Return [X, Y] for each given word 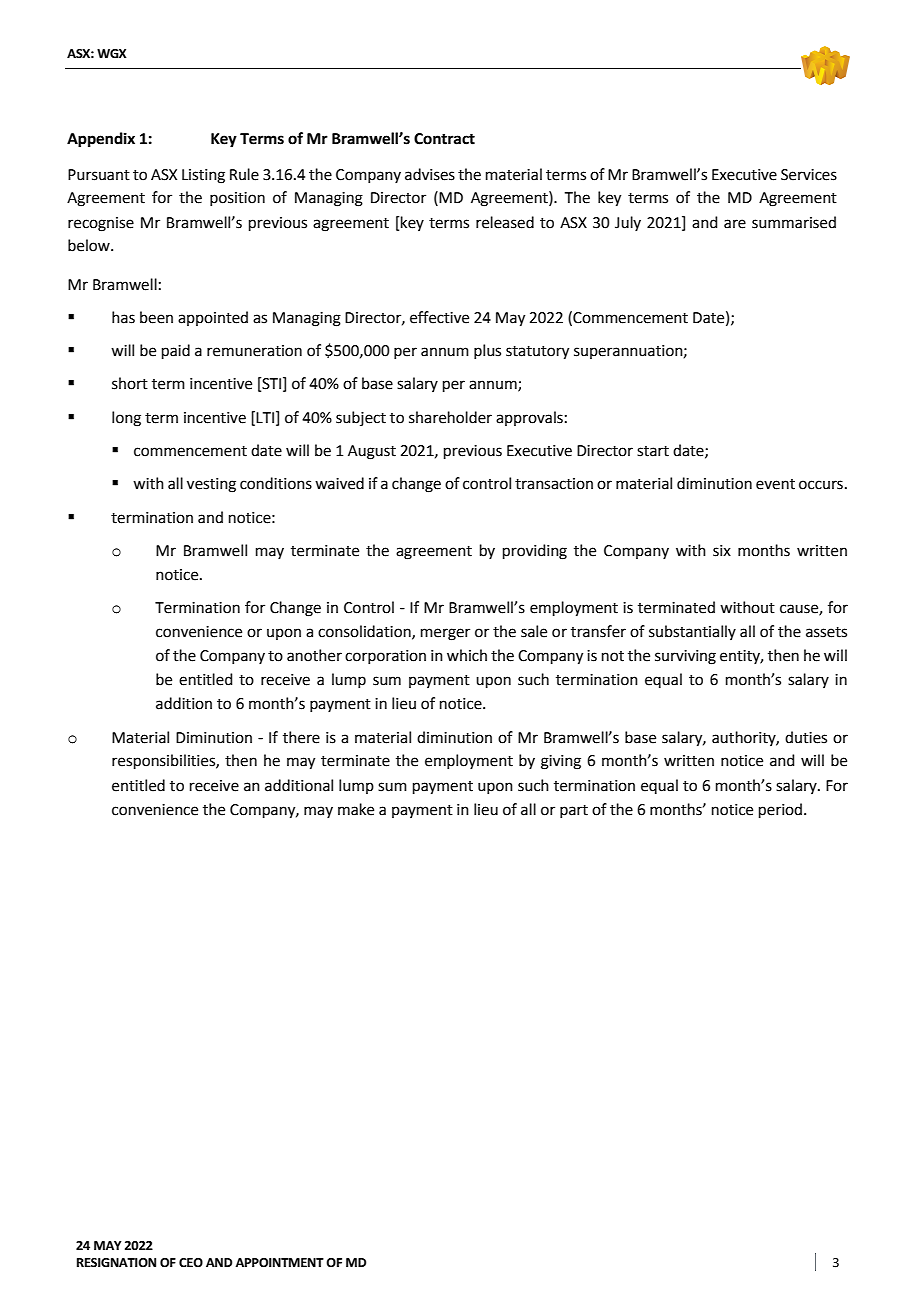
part [574, 811]
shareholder [450, 417]
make [356, 809]
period [780, 810]
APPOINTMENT [279, 1263]
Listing [203, 176]
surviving [685, 657]
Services [809, 175]
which [467, 655]
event [775, 484]
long [126, 419]
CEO [191, 1263]
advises [430, 174]
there [301, 737]
